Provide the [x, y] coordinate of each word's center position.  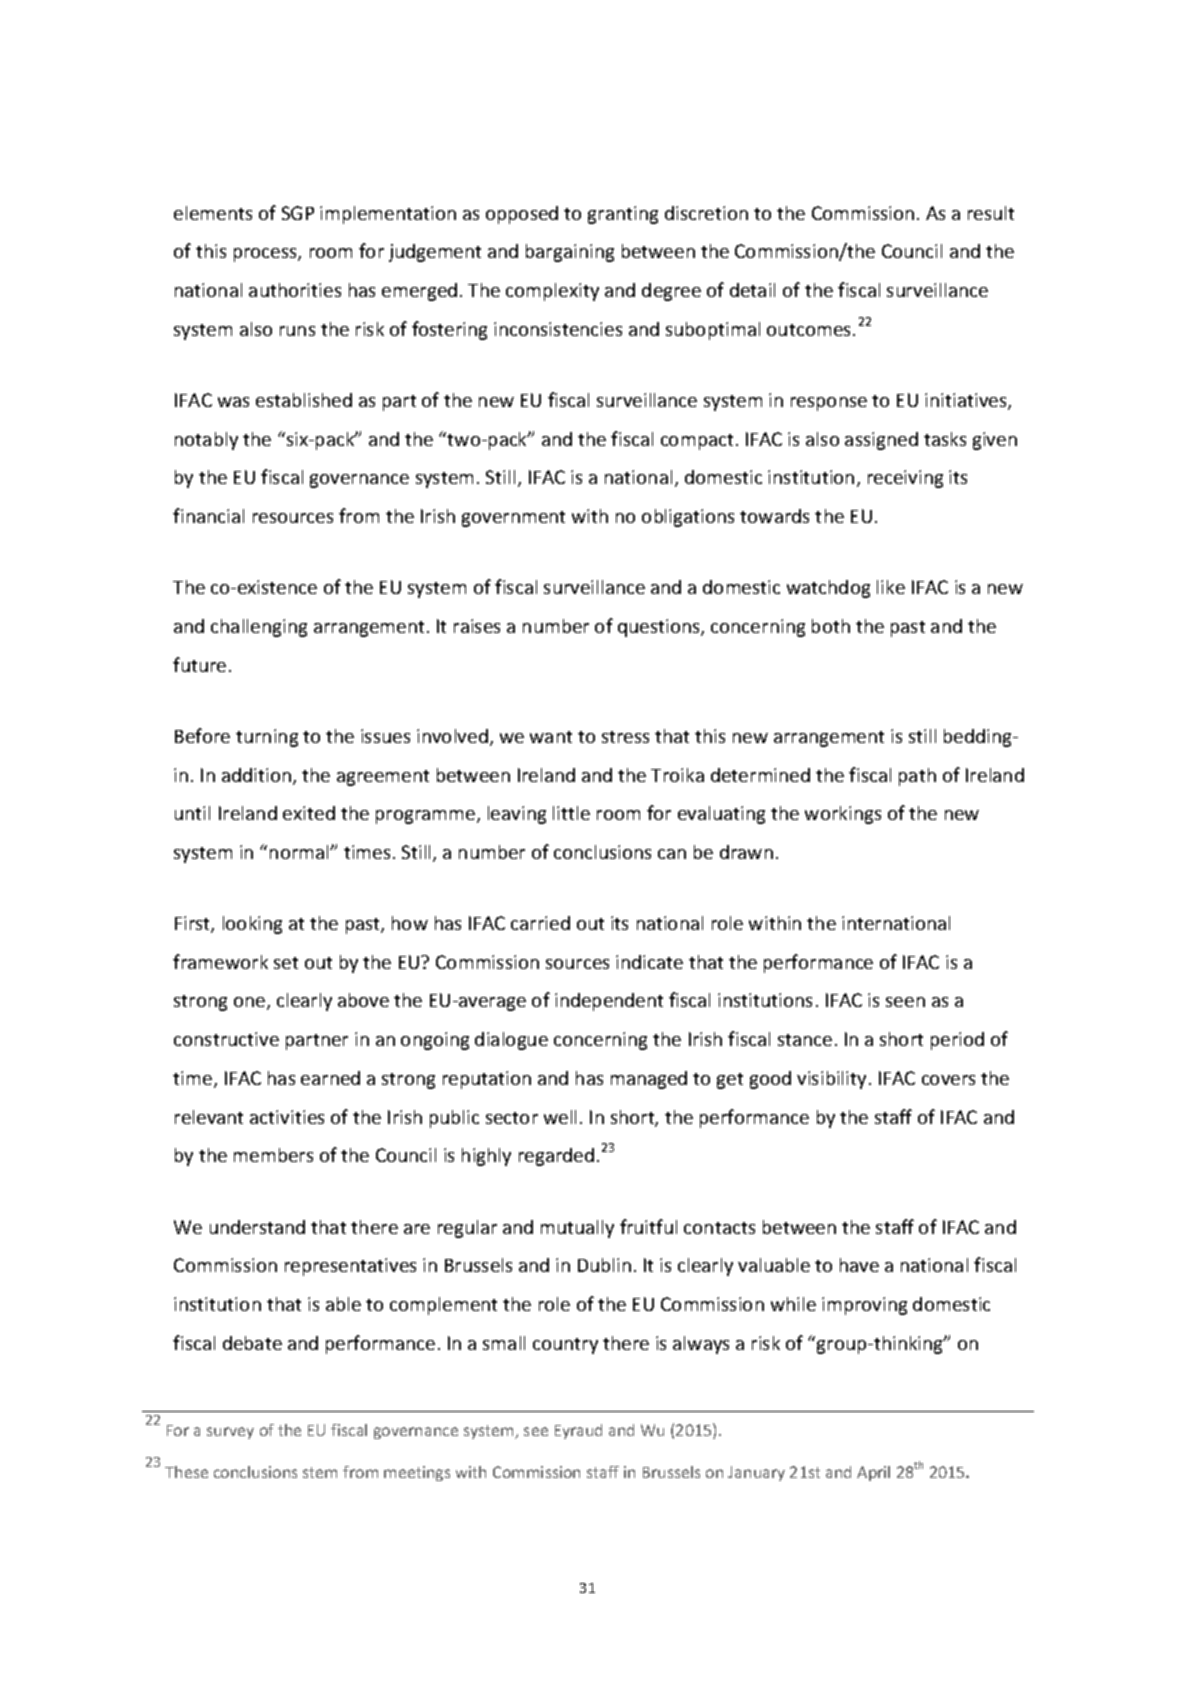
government [513, 519]
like [891, 587]
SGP [298, 213]
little [571, 813]
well [560, 1117]
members [273, 1155]
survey [230, 1433]
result [991, 213]
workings [843, 815]
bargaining [570, 253]
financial [208, 515]
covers [948, 1080]
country [565, 1346]
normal [300, 852]
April [873, 1473]
